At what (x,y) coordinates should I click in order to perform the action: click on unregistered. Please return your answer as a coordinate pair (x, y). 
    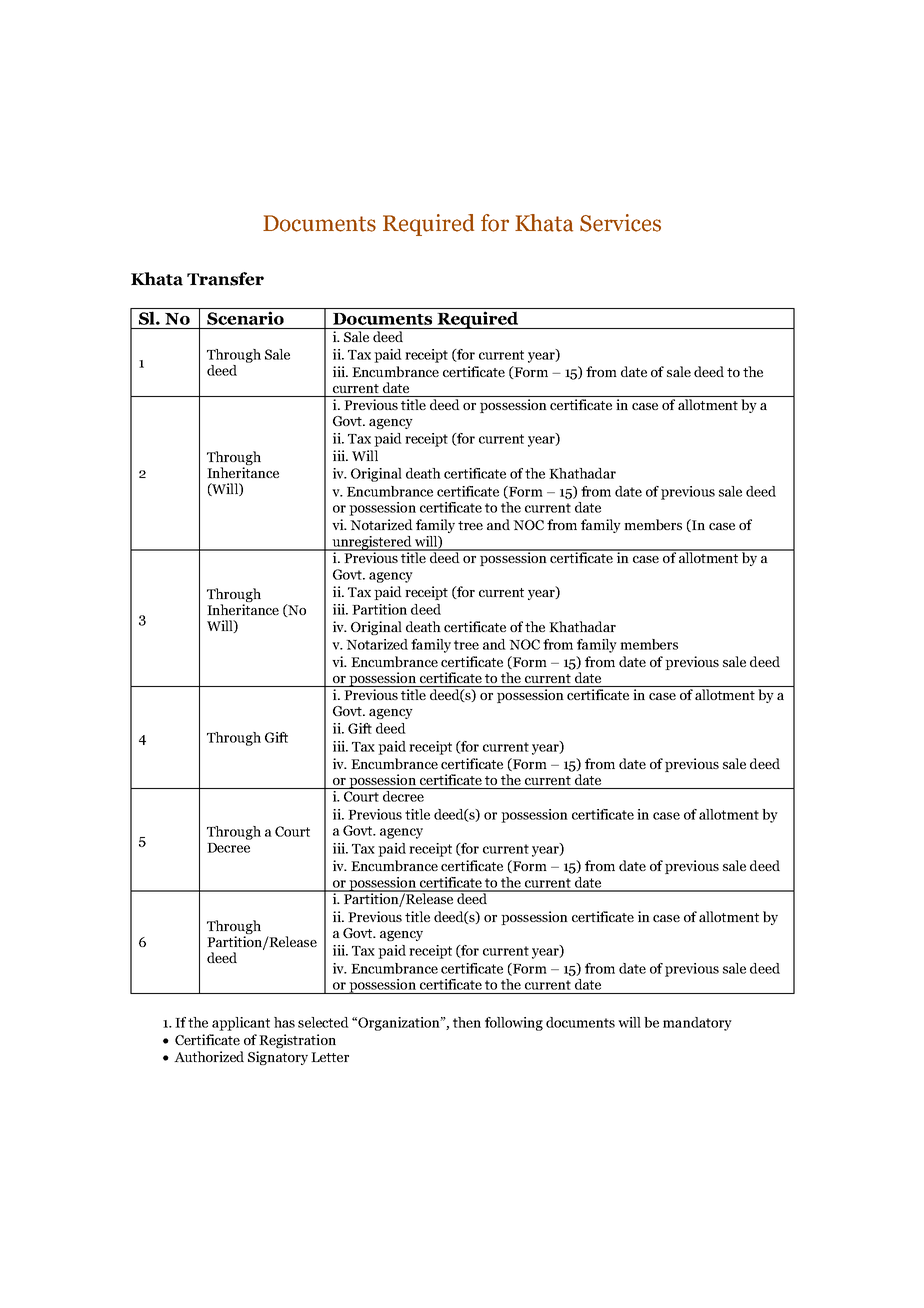
    Looking at the image, I should click on (372, 543).
